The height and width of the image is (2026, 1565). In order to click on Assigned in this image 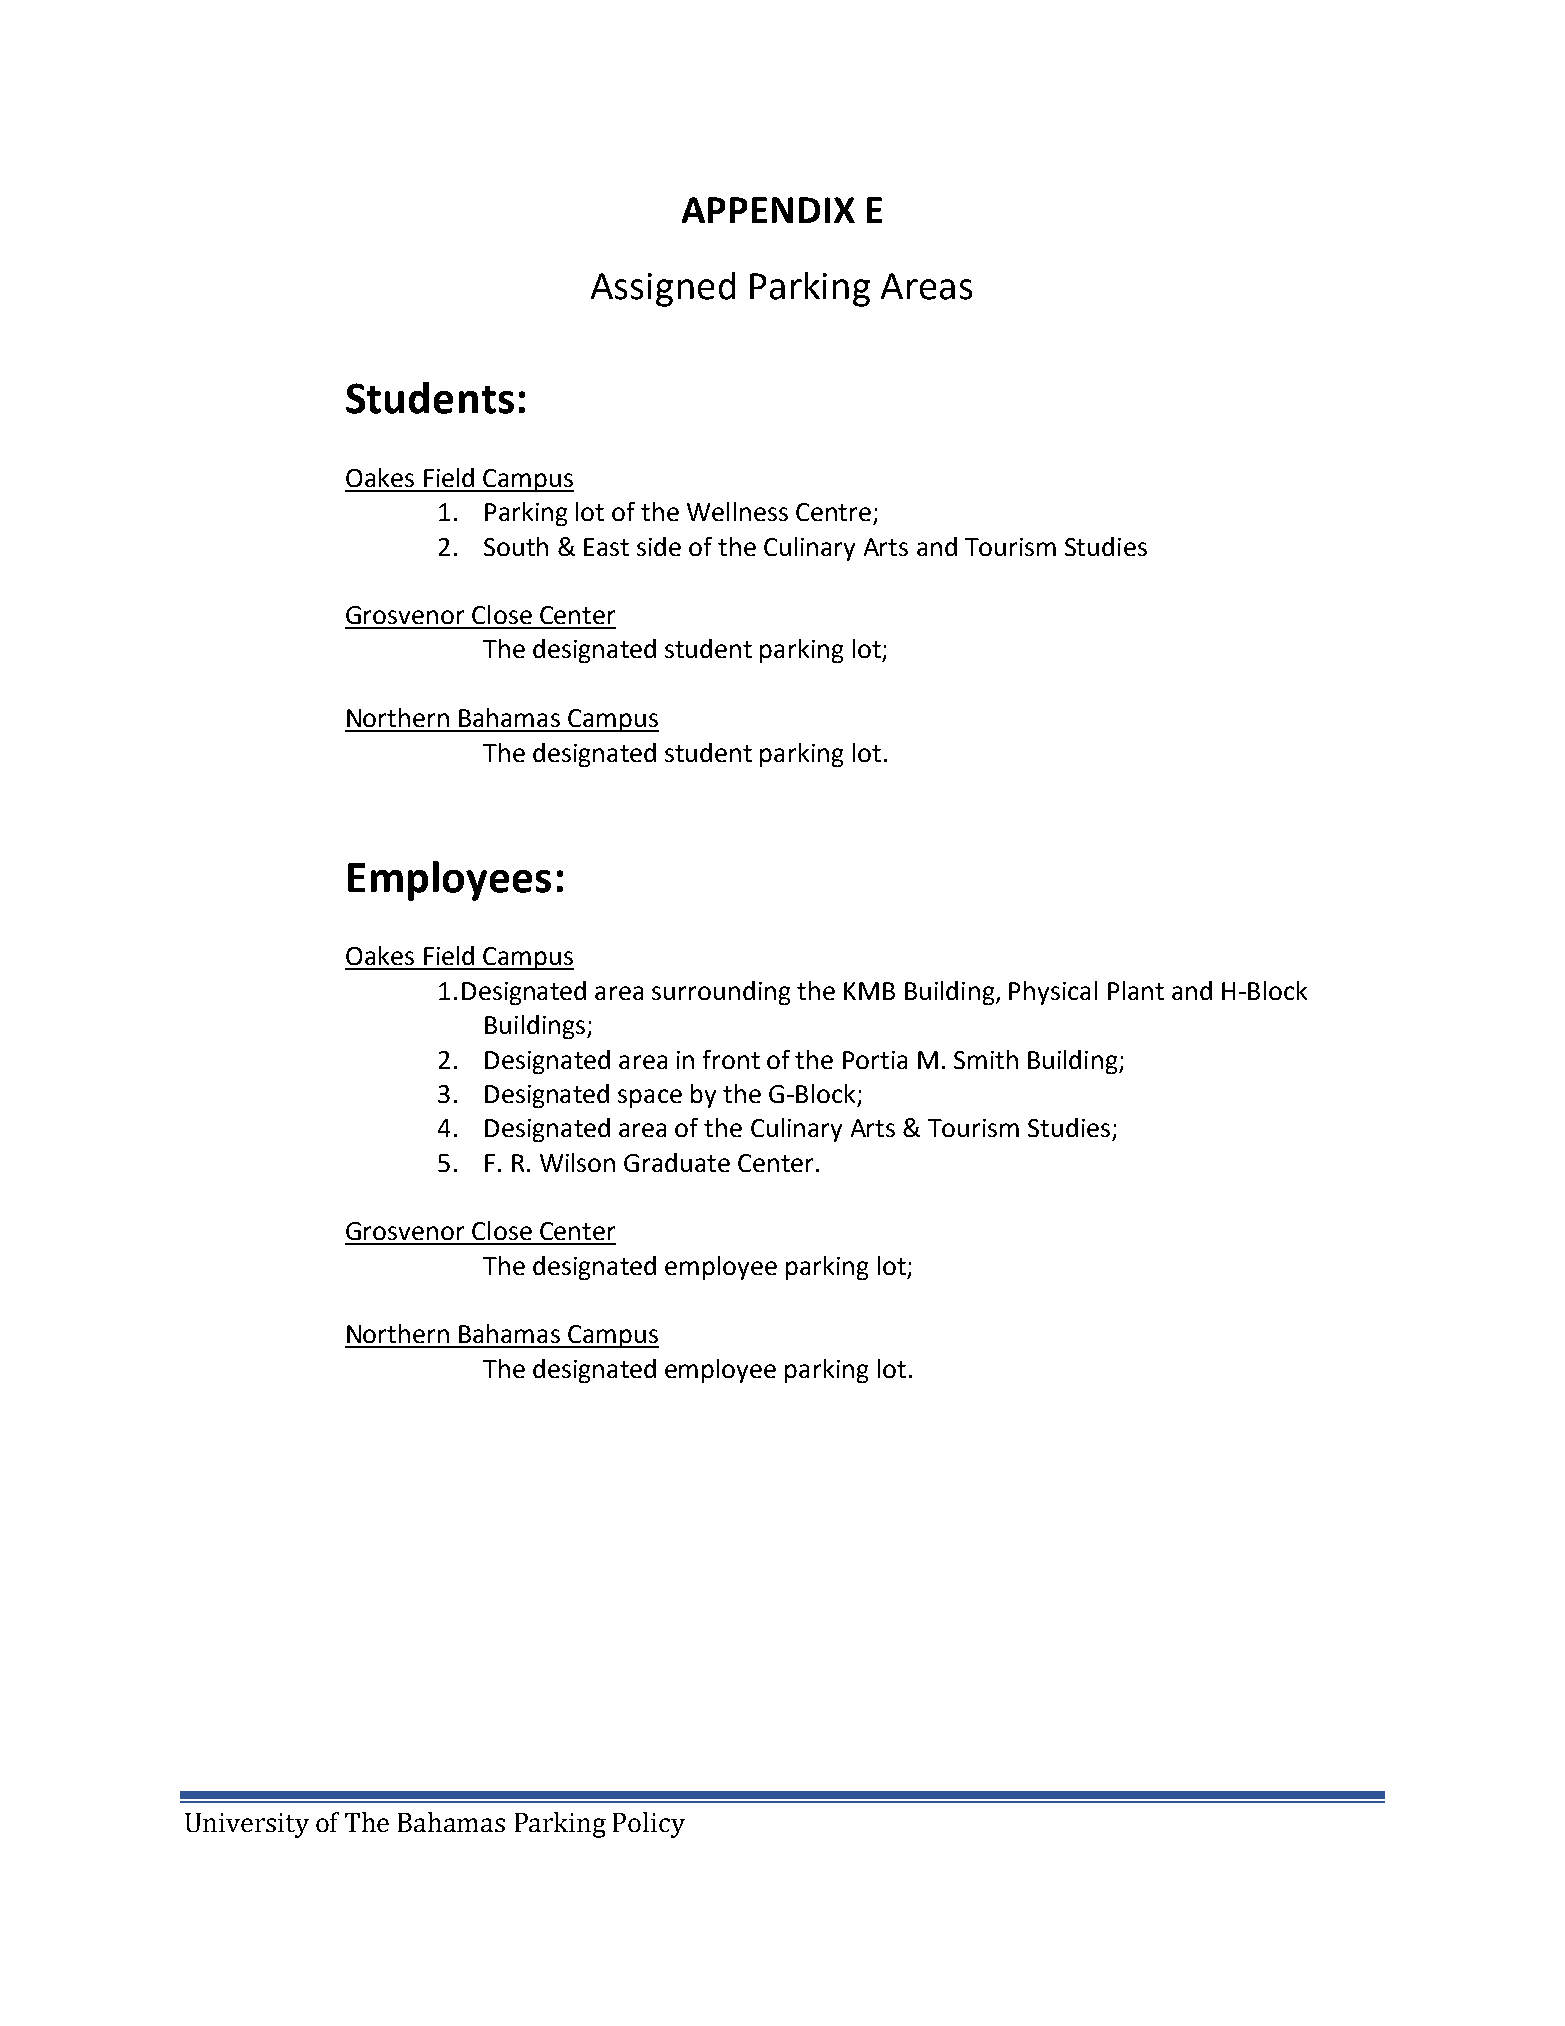, I will do `click(663, 289)`.
